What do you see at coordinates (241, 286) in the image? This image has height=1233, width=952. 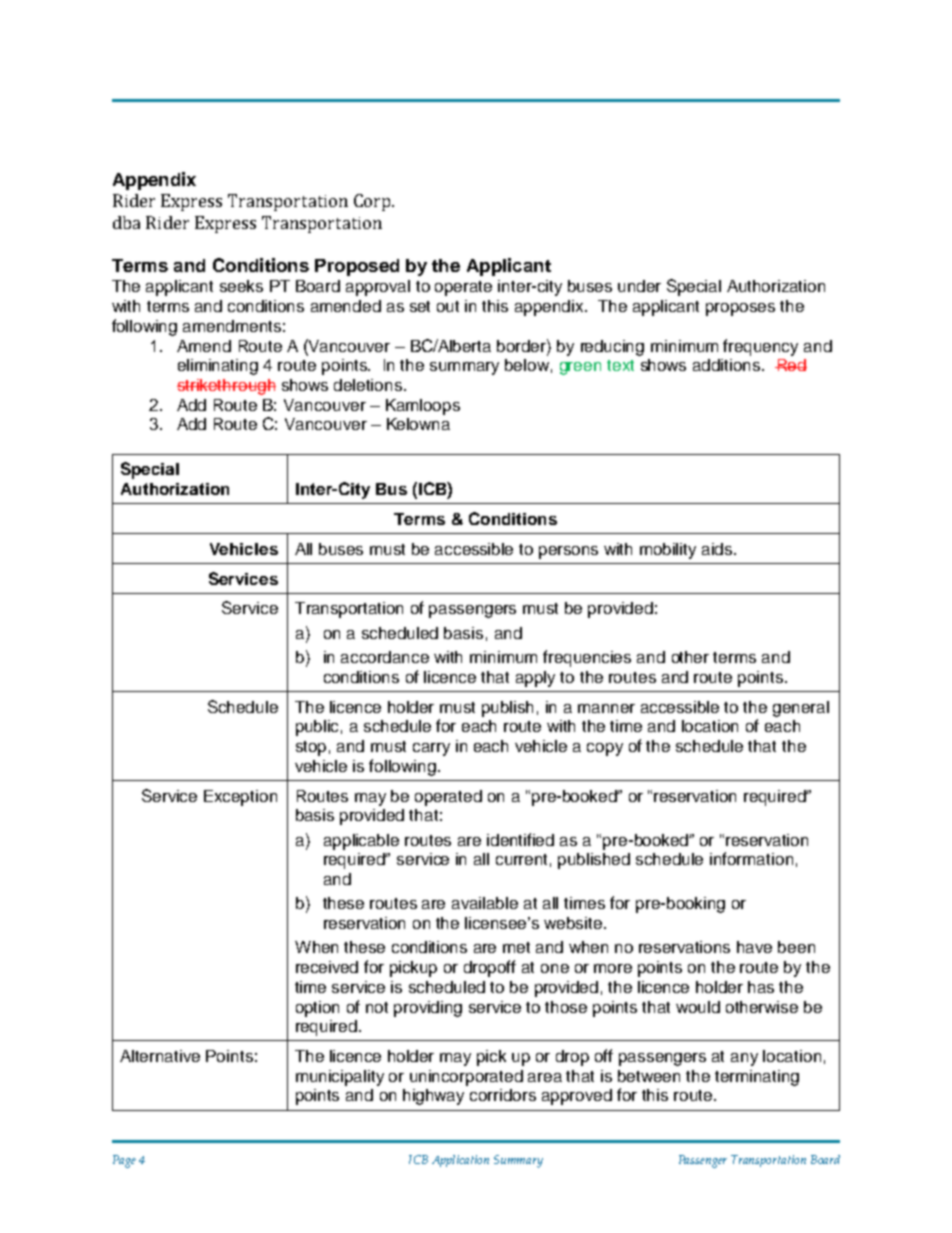 I see `seeks` at bounding box center [241, 286].
